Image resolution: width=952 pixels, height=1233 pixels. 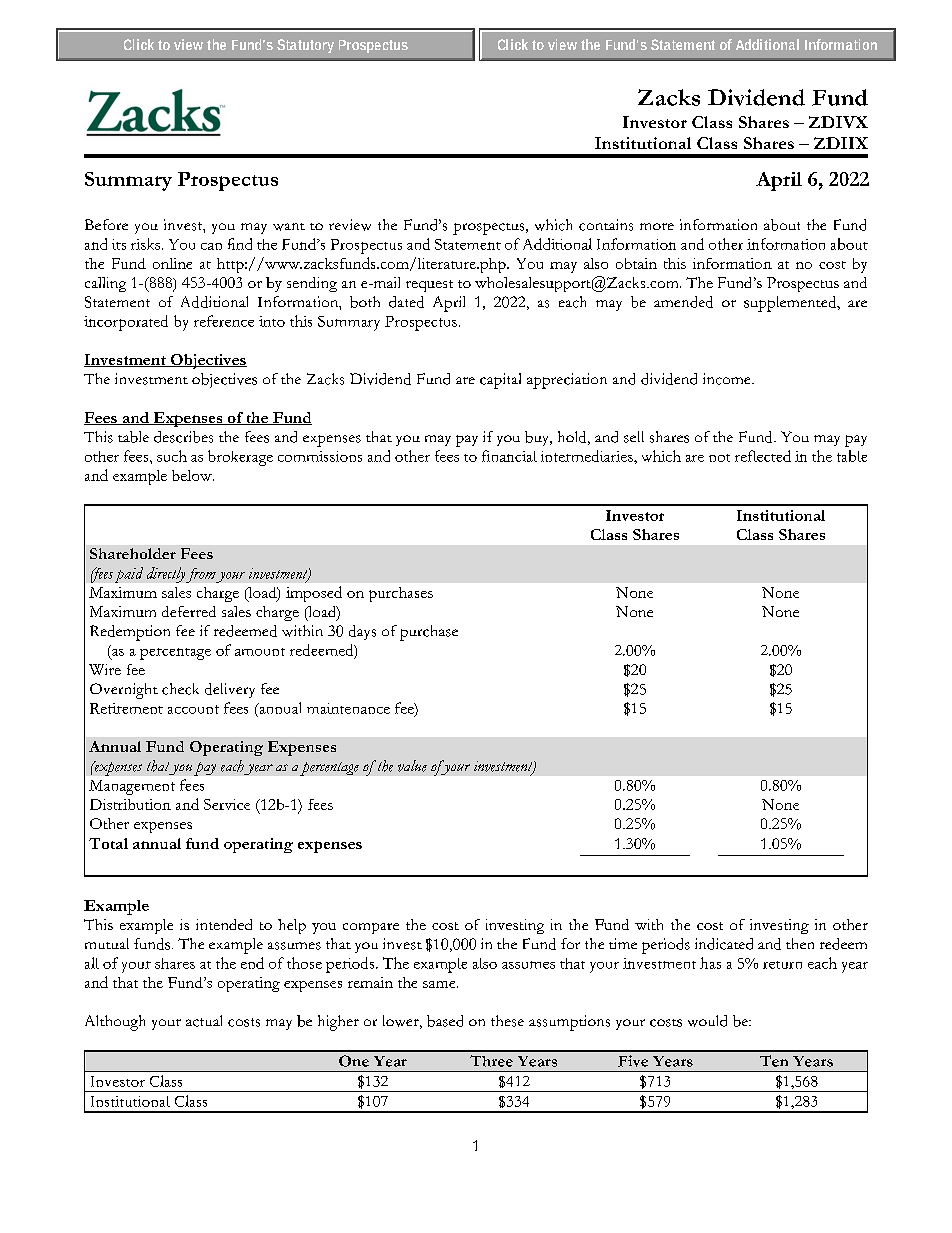 What do you see at coordinates (724, 944) in the screenshot?
I see `indicated` at bounding box center [724, 944].
